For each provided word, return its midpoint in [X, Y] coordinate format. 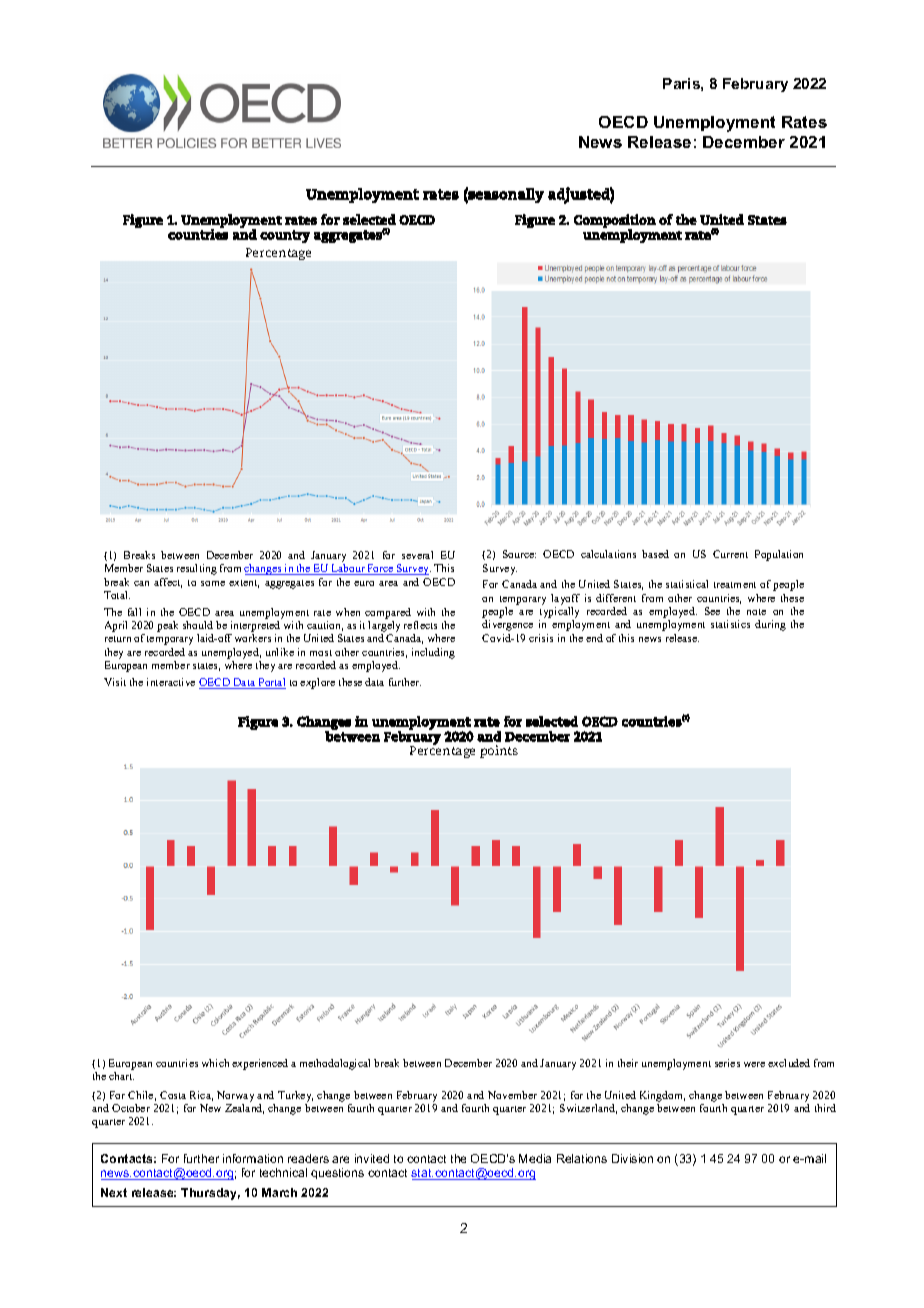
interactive [171, 682]
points [499, 751]
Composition [615, 222]
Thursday [210, 1194]
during [770, 625]
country [285, 236]
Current [730, 554]
